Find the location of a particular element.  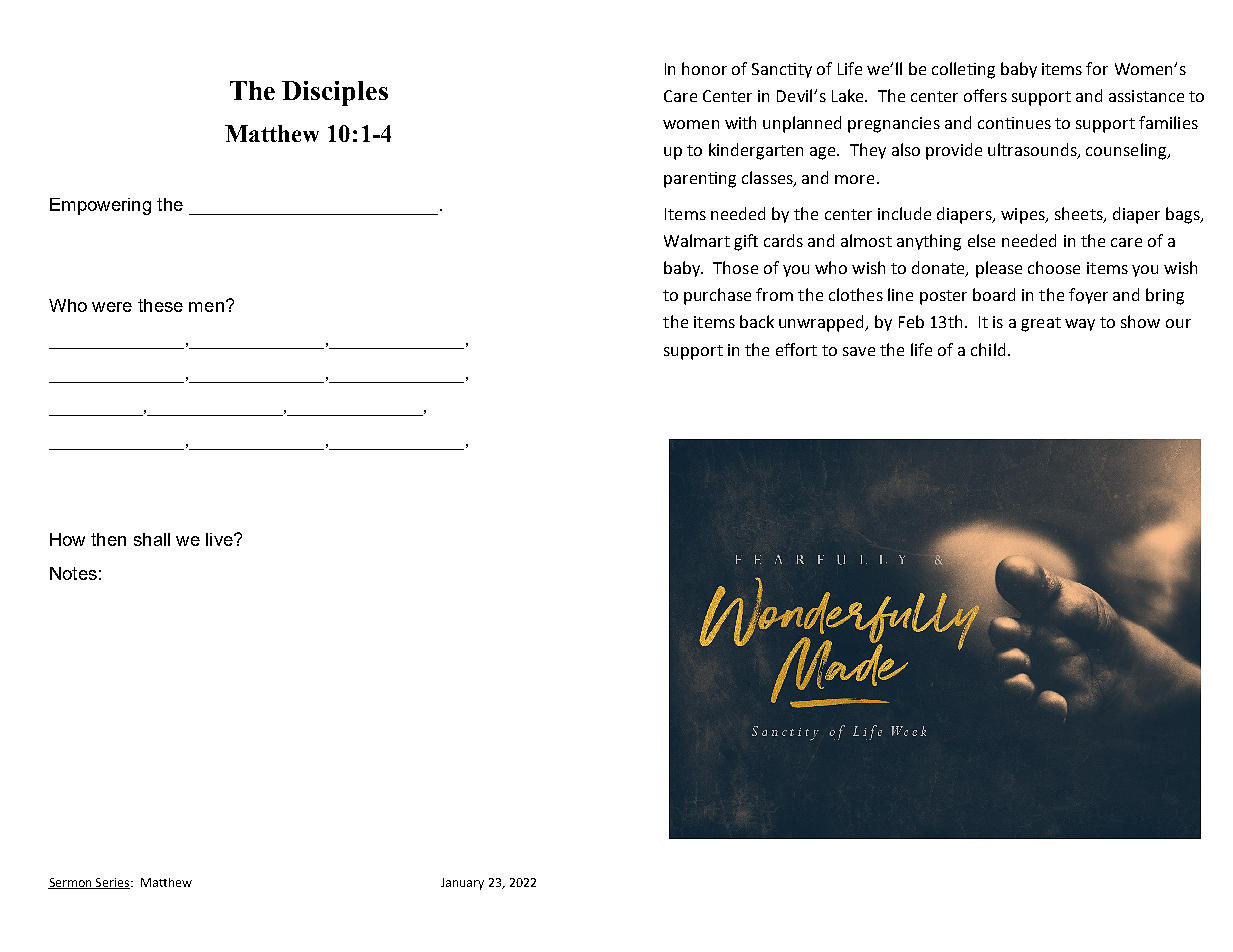

Disciples is located at coordinates (335, 93).
